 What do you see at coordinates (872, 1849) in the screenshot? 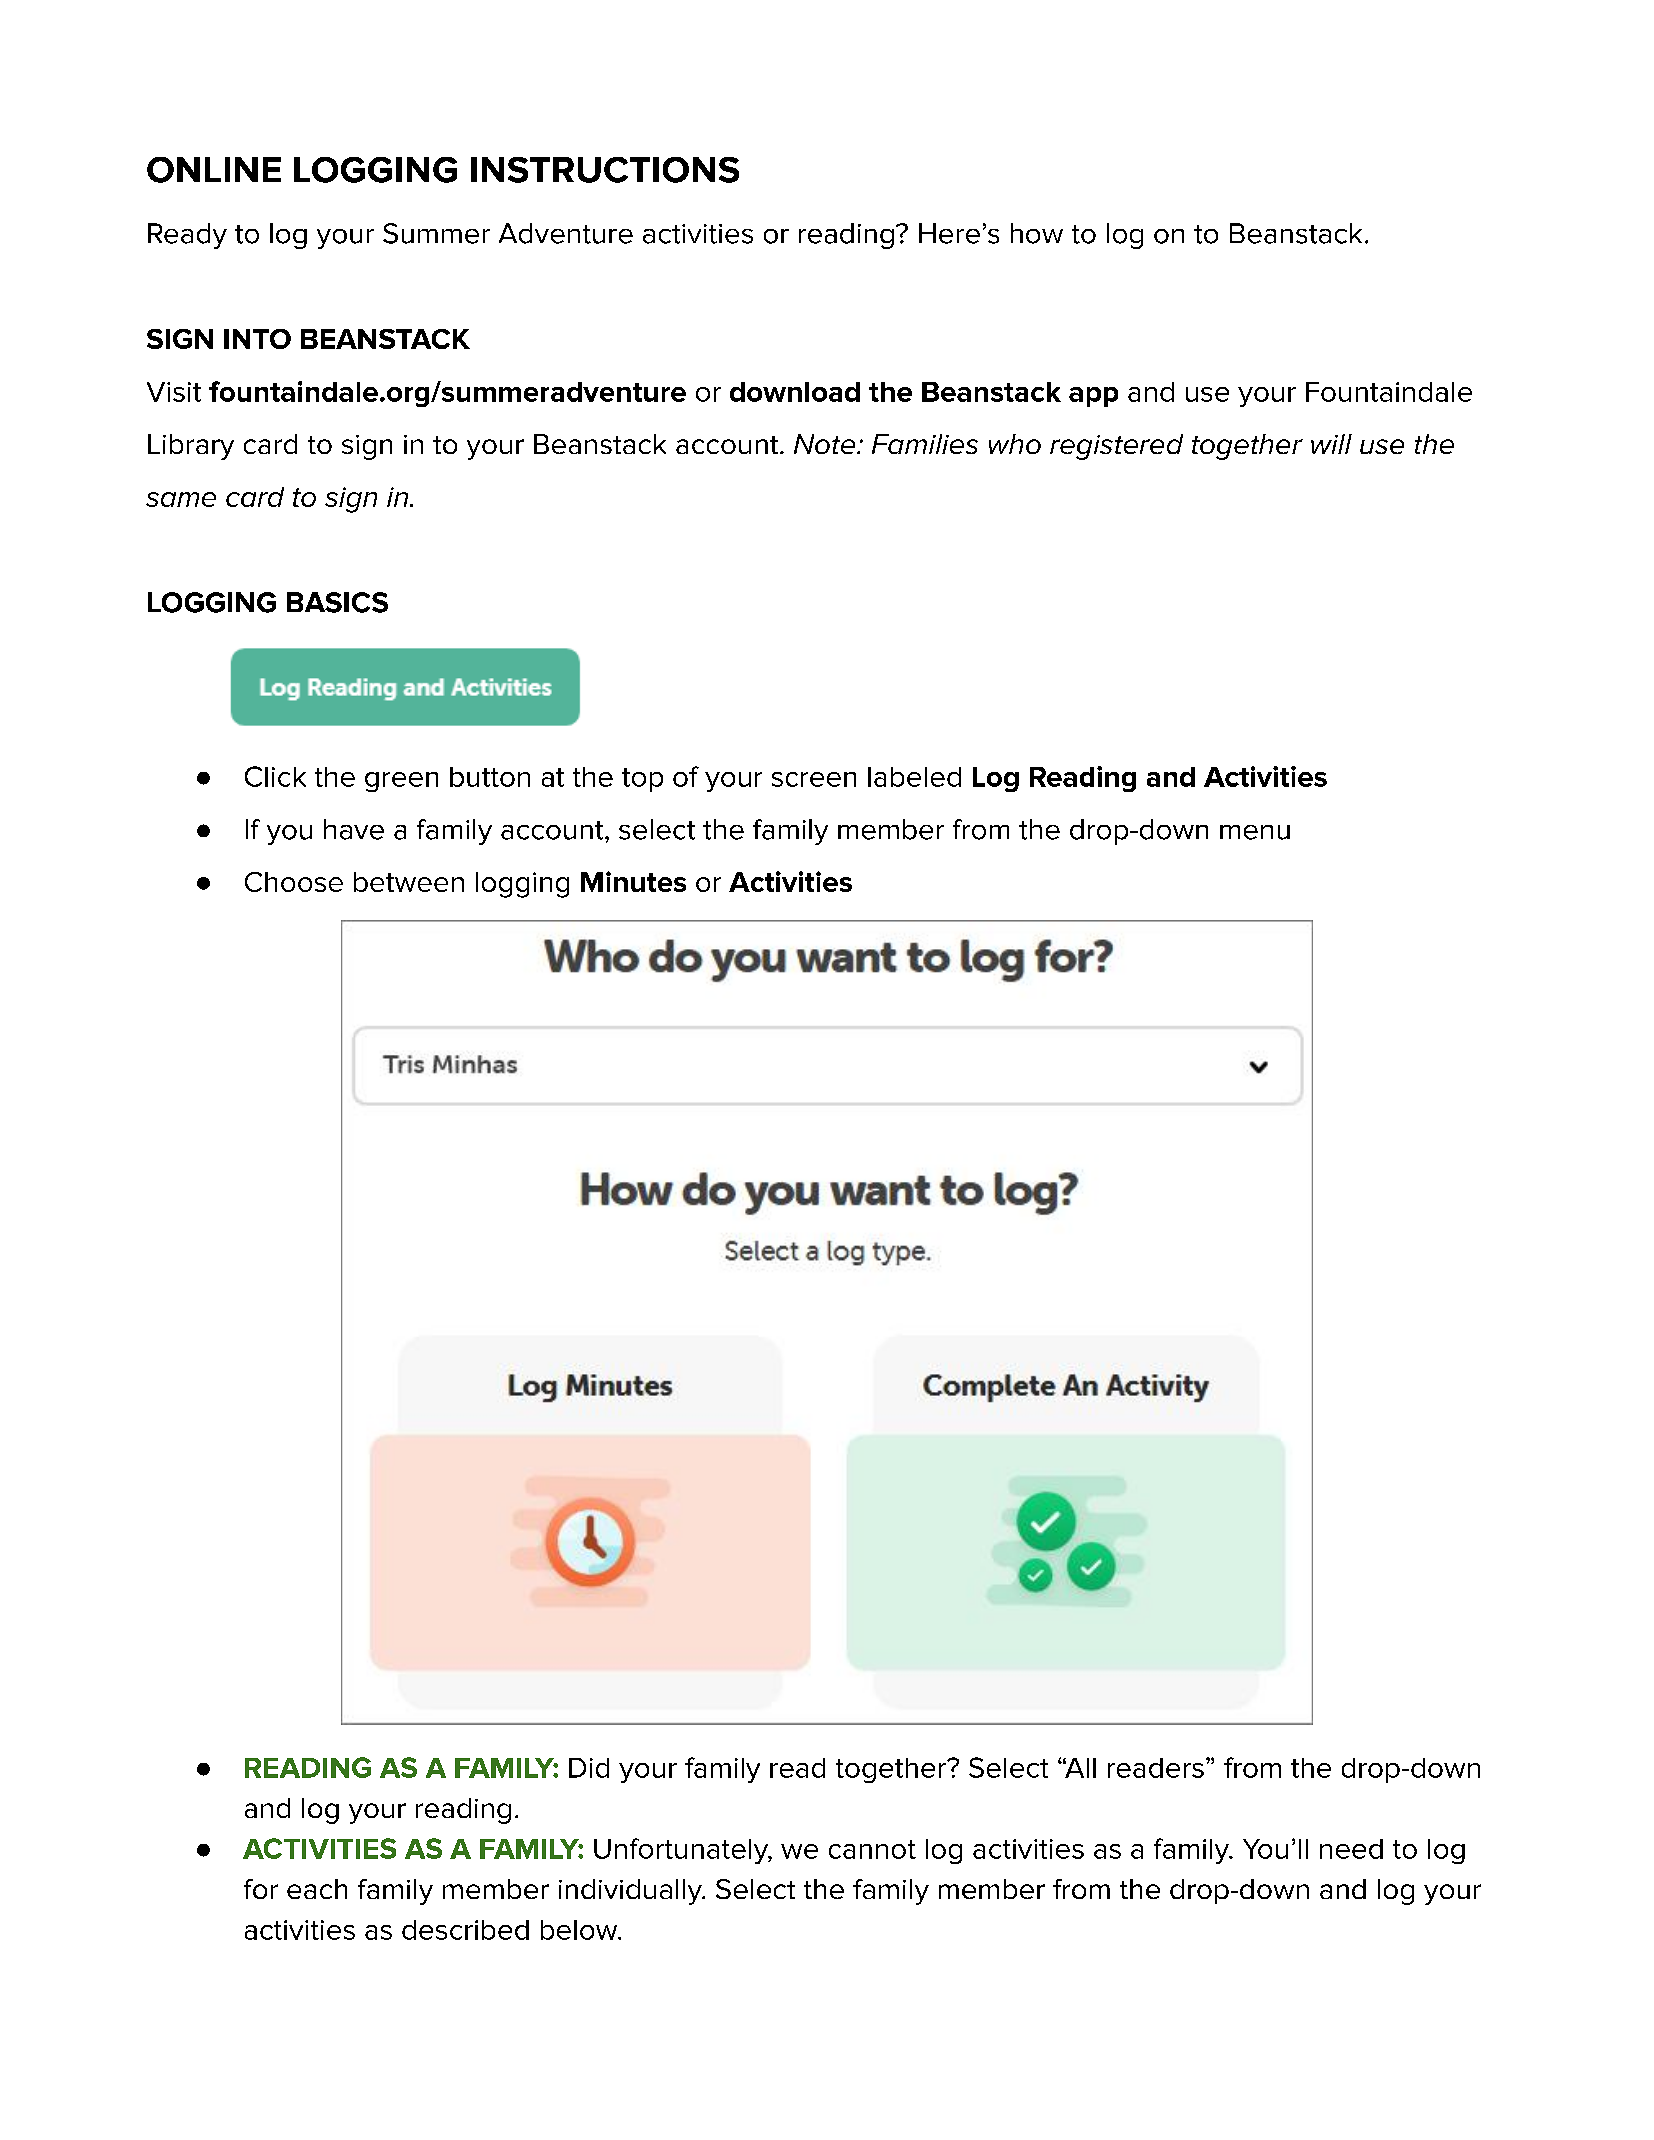
I see `cannot` at bounding box center [872, 1849].
